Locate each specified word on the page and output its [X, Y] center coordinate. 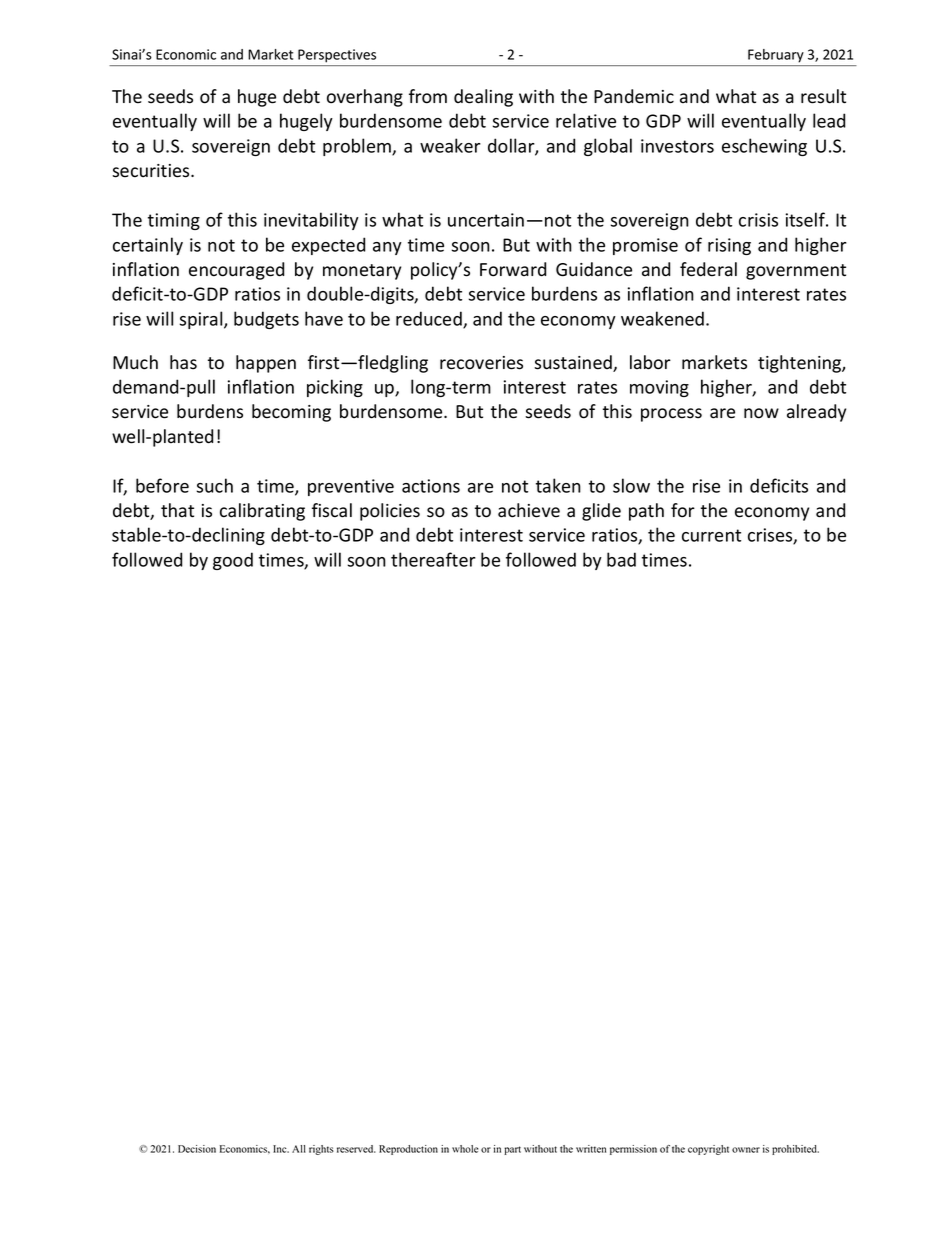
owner [746, 1150]
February [776, 55]
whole [465, 1149]
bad [621, 559]
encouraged [236, 271]
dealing [483, 98]
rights [321, 1150]
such [215, 485]
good [233, 561]
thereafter [433, 559]
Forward [513, 269]
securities [152, 171]
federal [708, 269]
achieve [529, 510]
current [711, 535]
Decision [197, 1149]
